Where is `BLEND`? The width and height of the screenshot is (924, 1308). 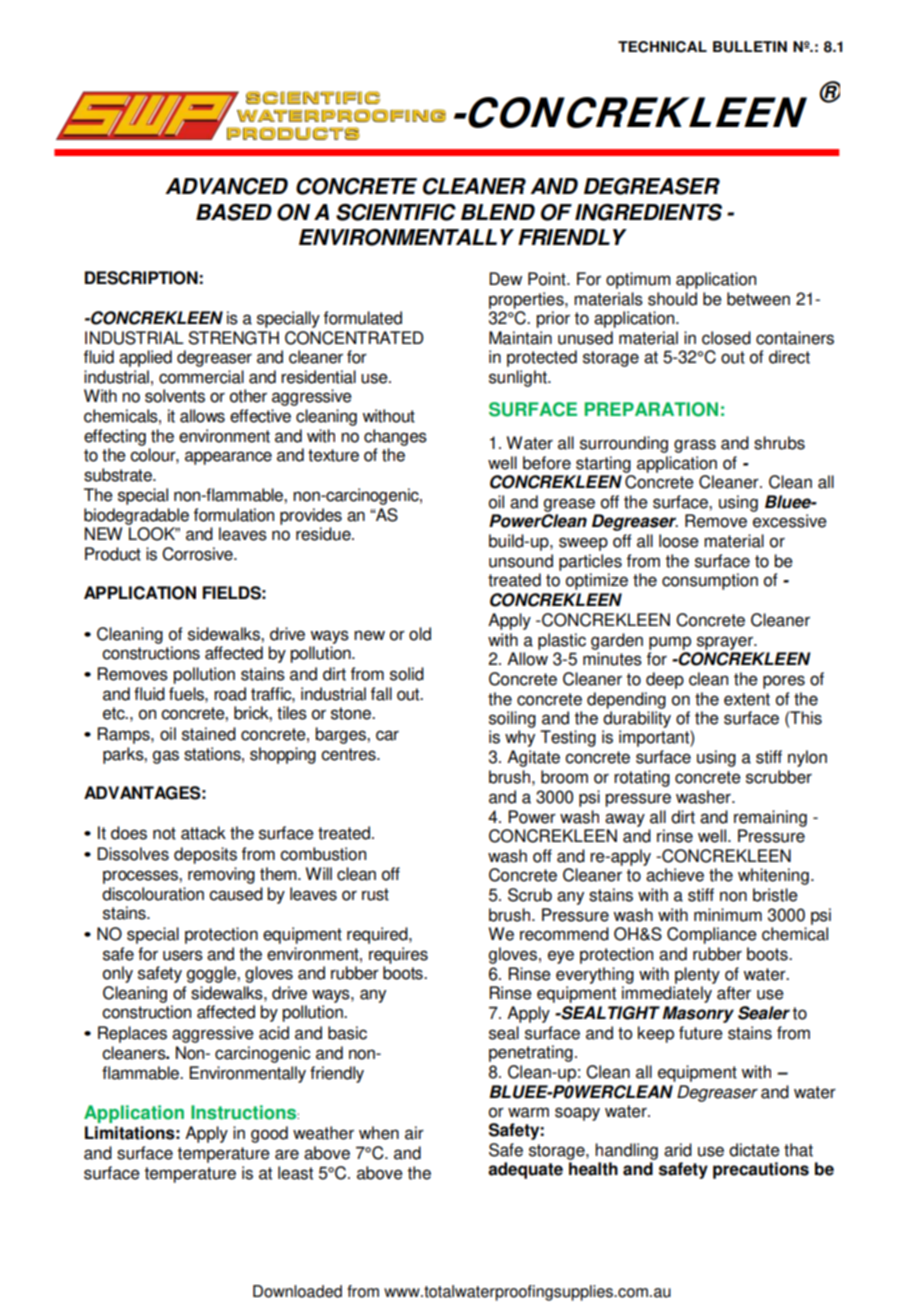 BLEND is located at coordinates (498, 212).
